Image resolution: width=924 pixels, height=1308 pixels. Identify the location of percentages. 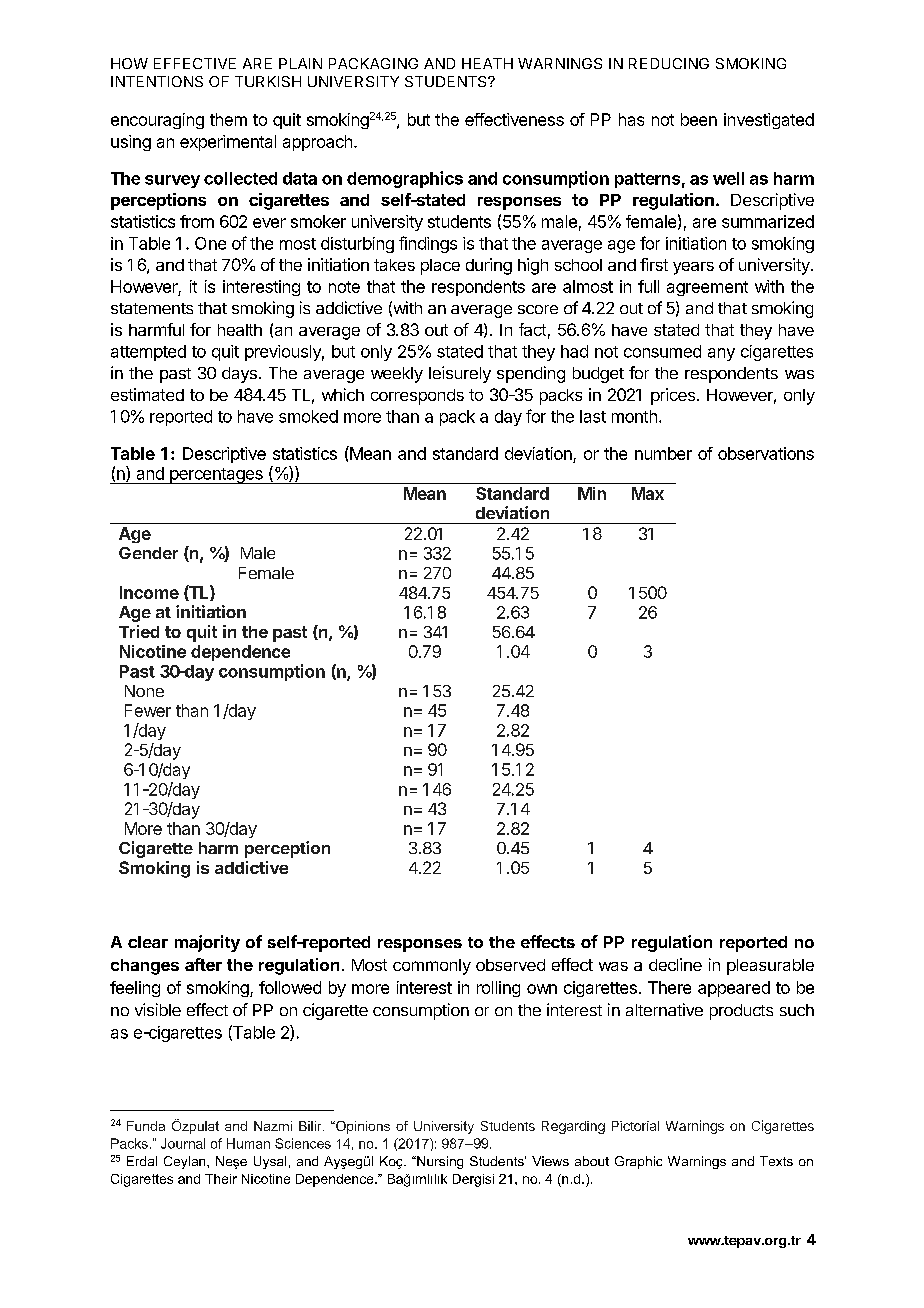
(216, 476).
